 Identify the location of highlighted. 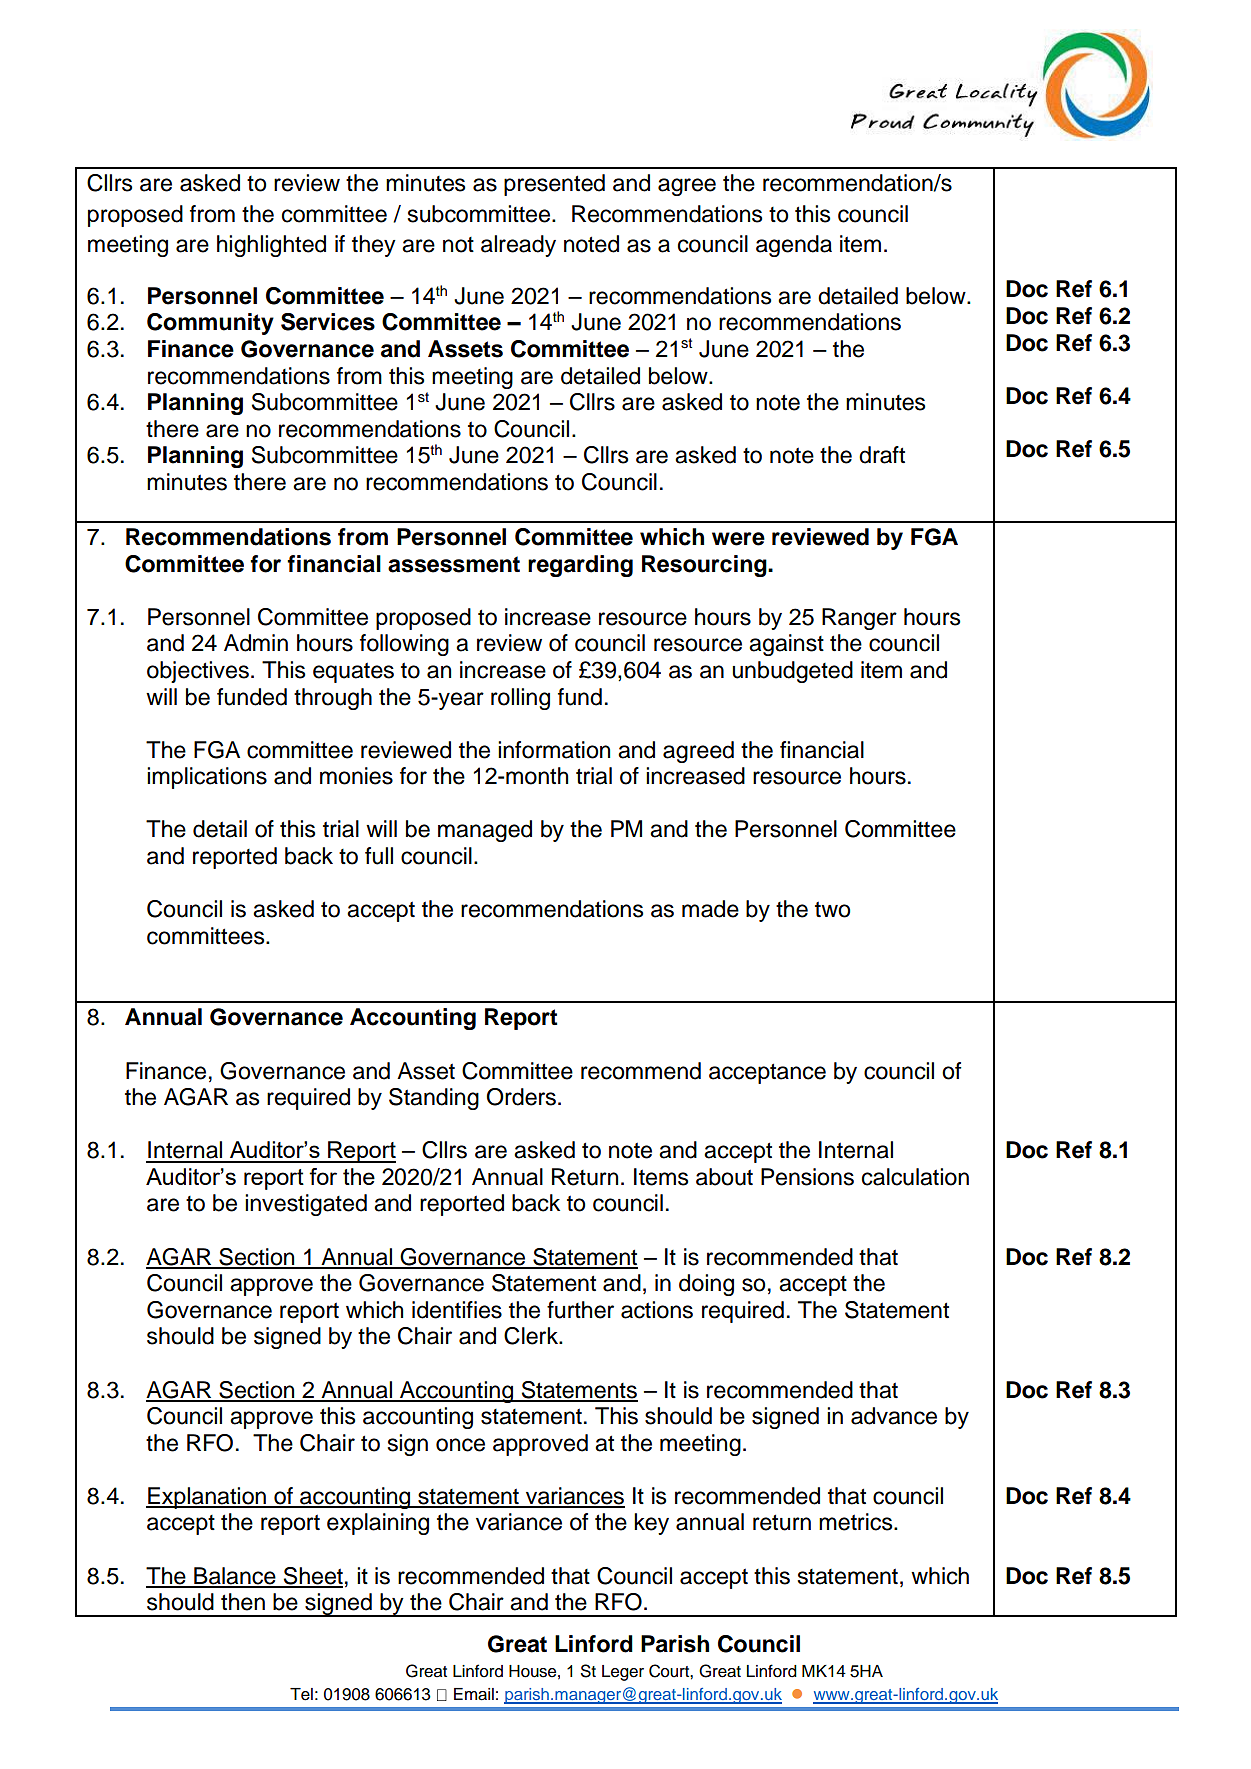
(271, 246).
